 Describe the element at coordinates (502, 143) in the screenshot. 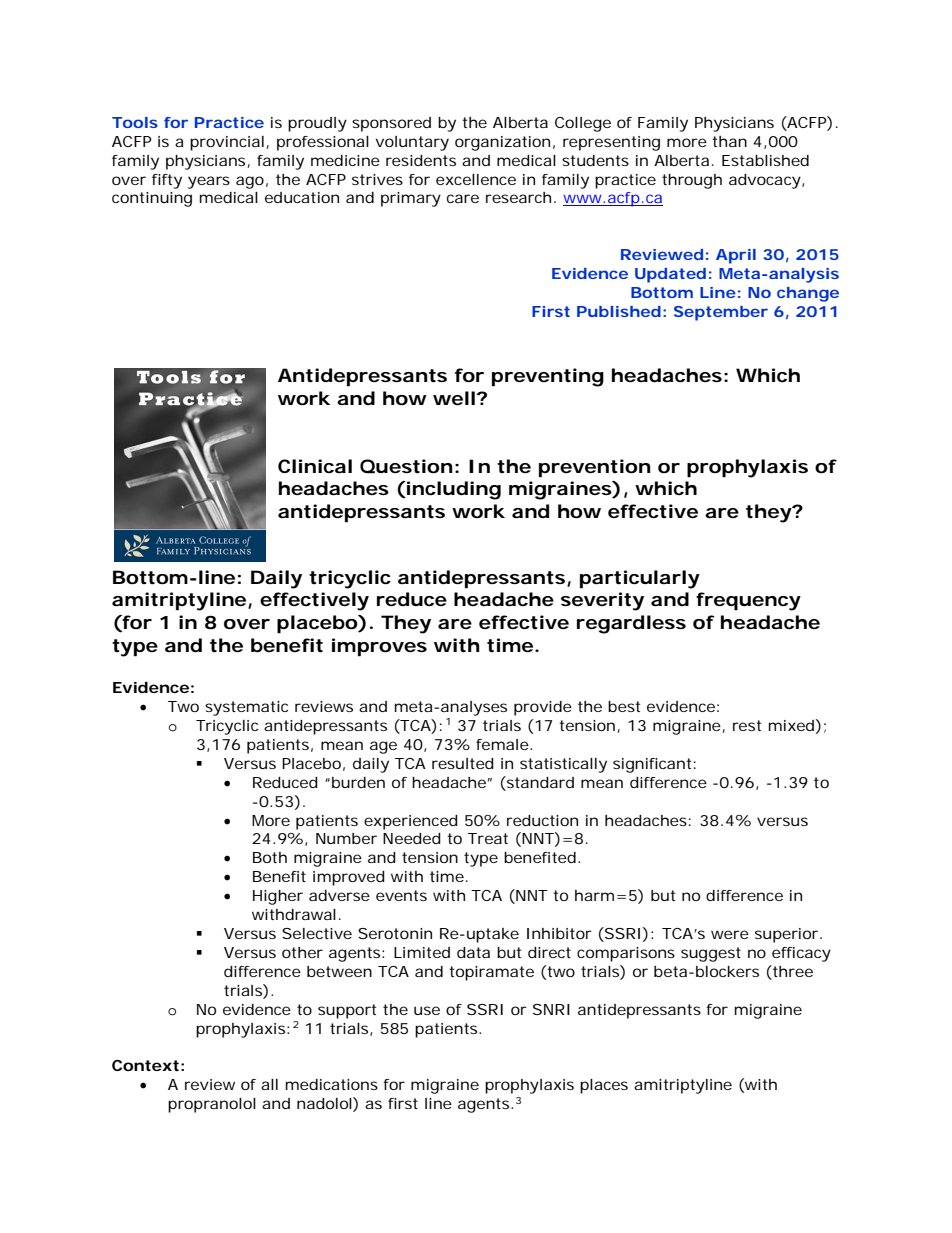

I see `organization` at that location.
